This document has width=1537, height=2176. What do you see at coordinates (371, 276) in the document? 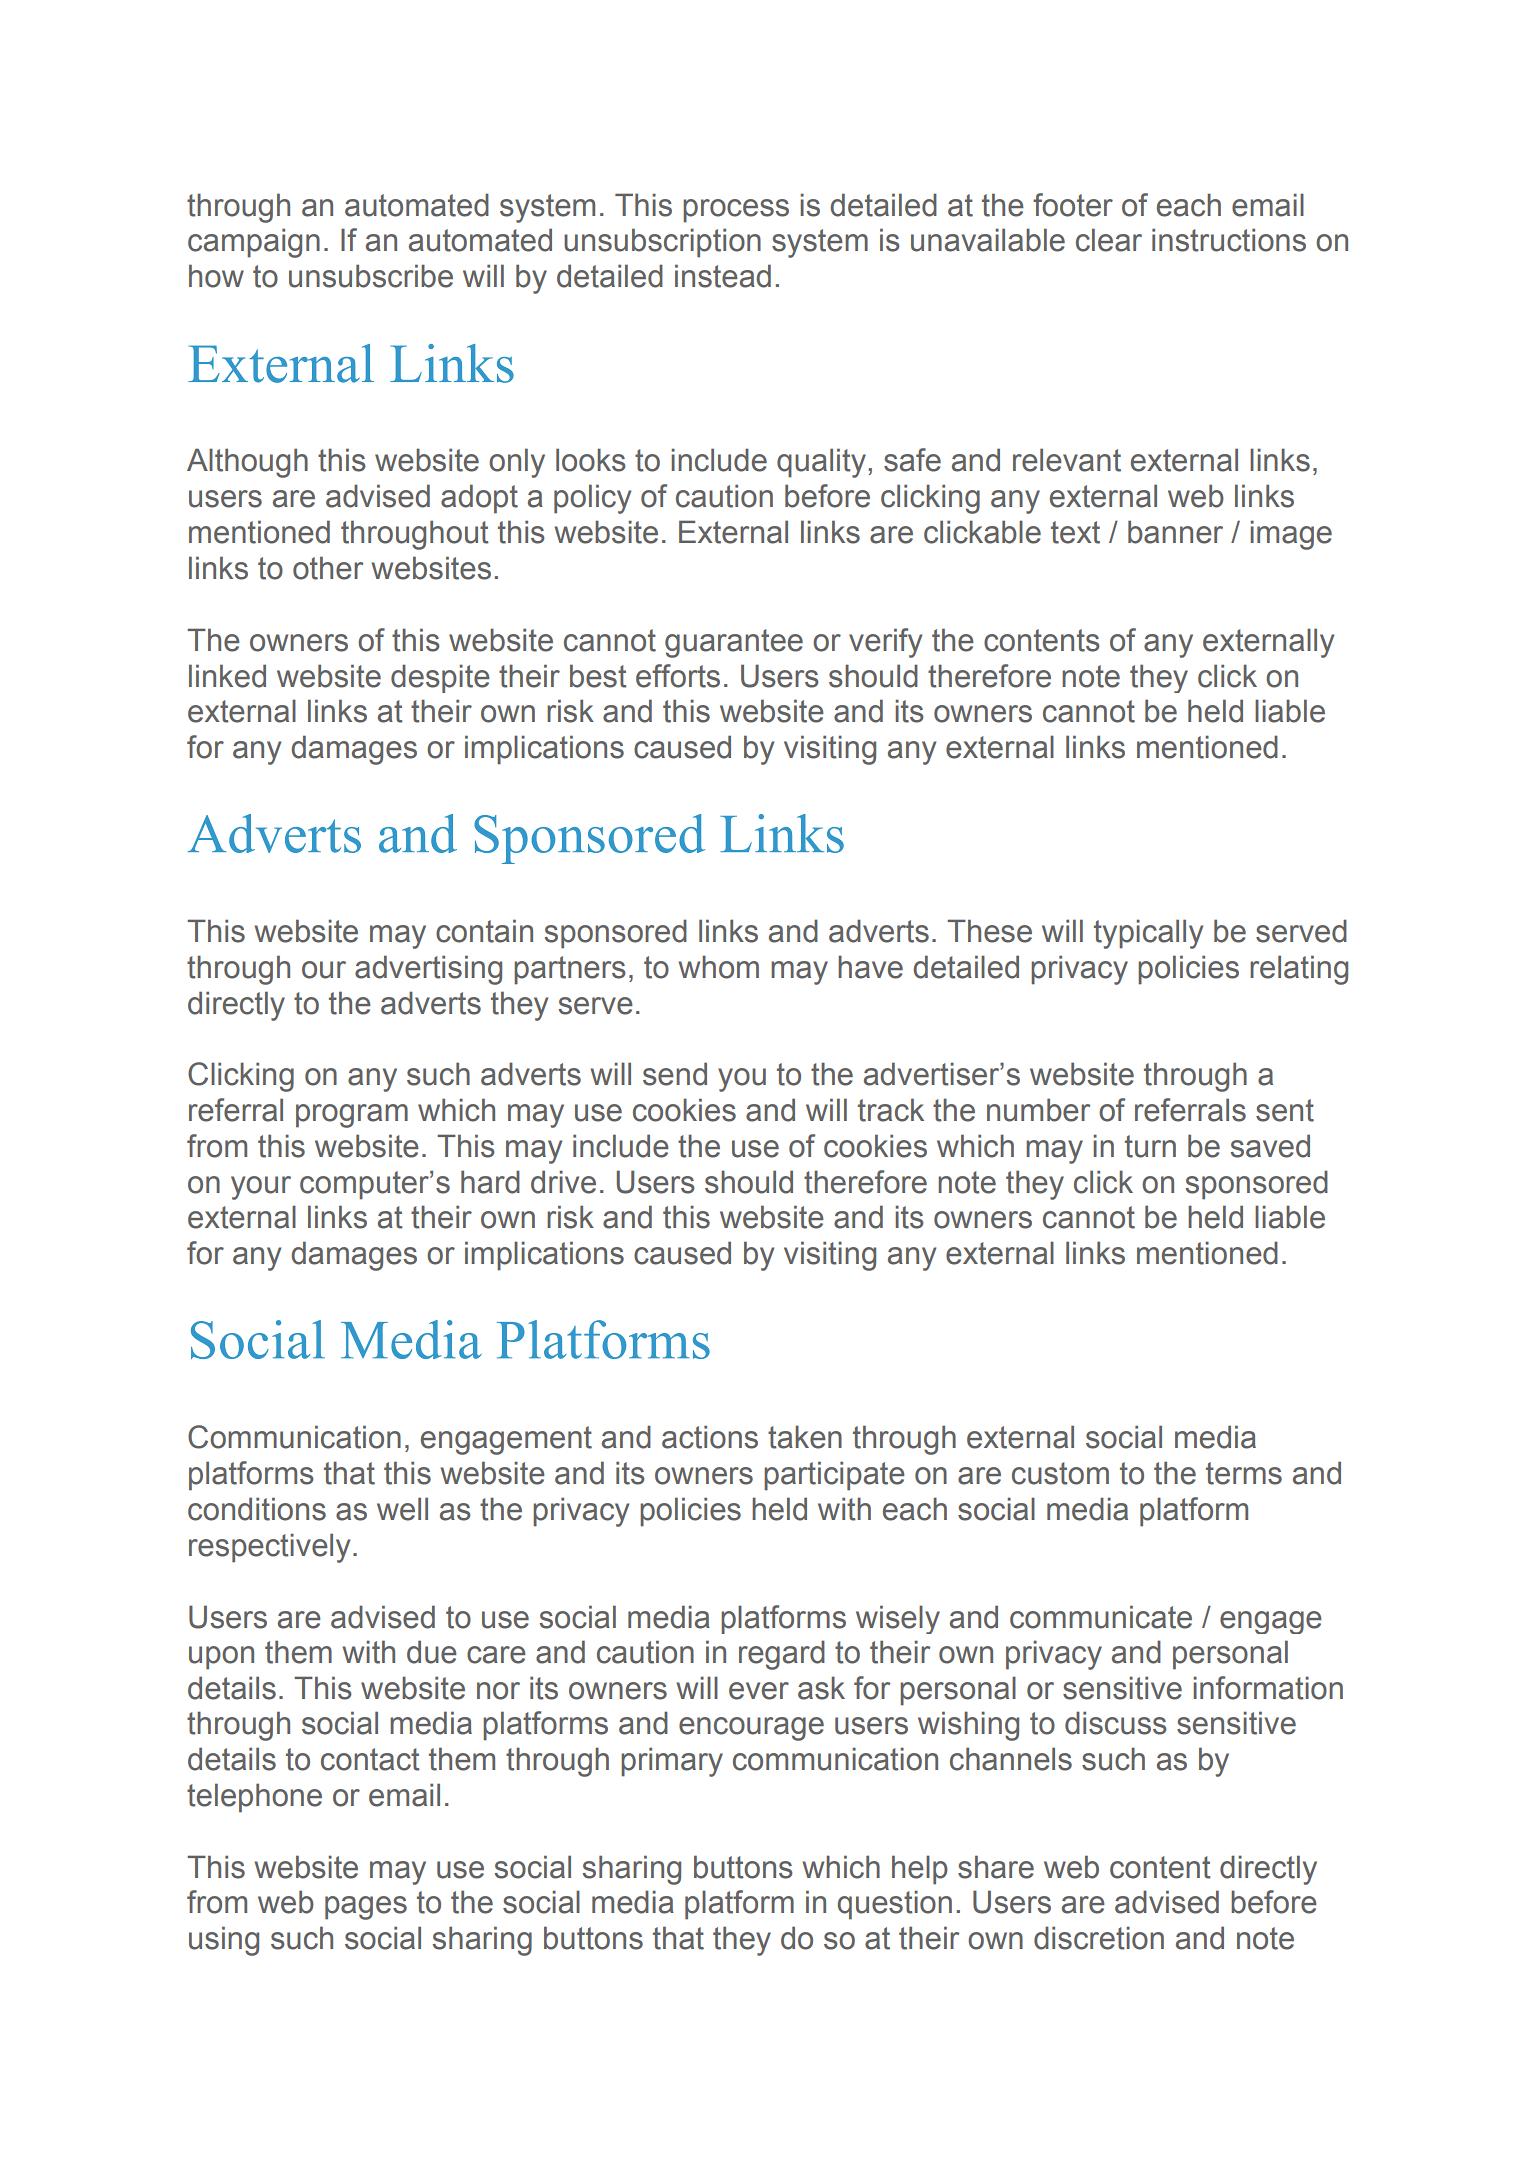
I see `unsubscribe` at bounding box center [371, 276].
